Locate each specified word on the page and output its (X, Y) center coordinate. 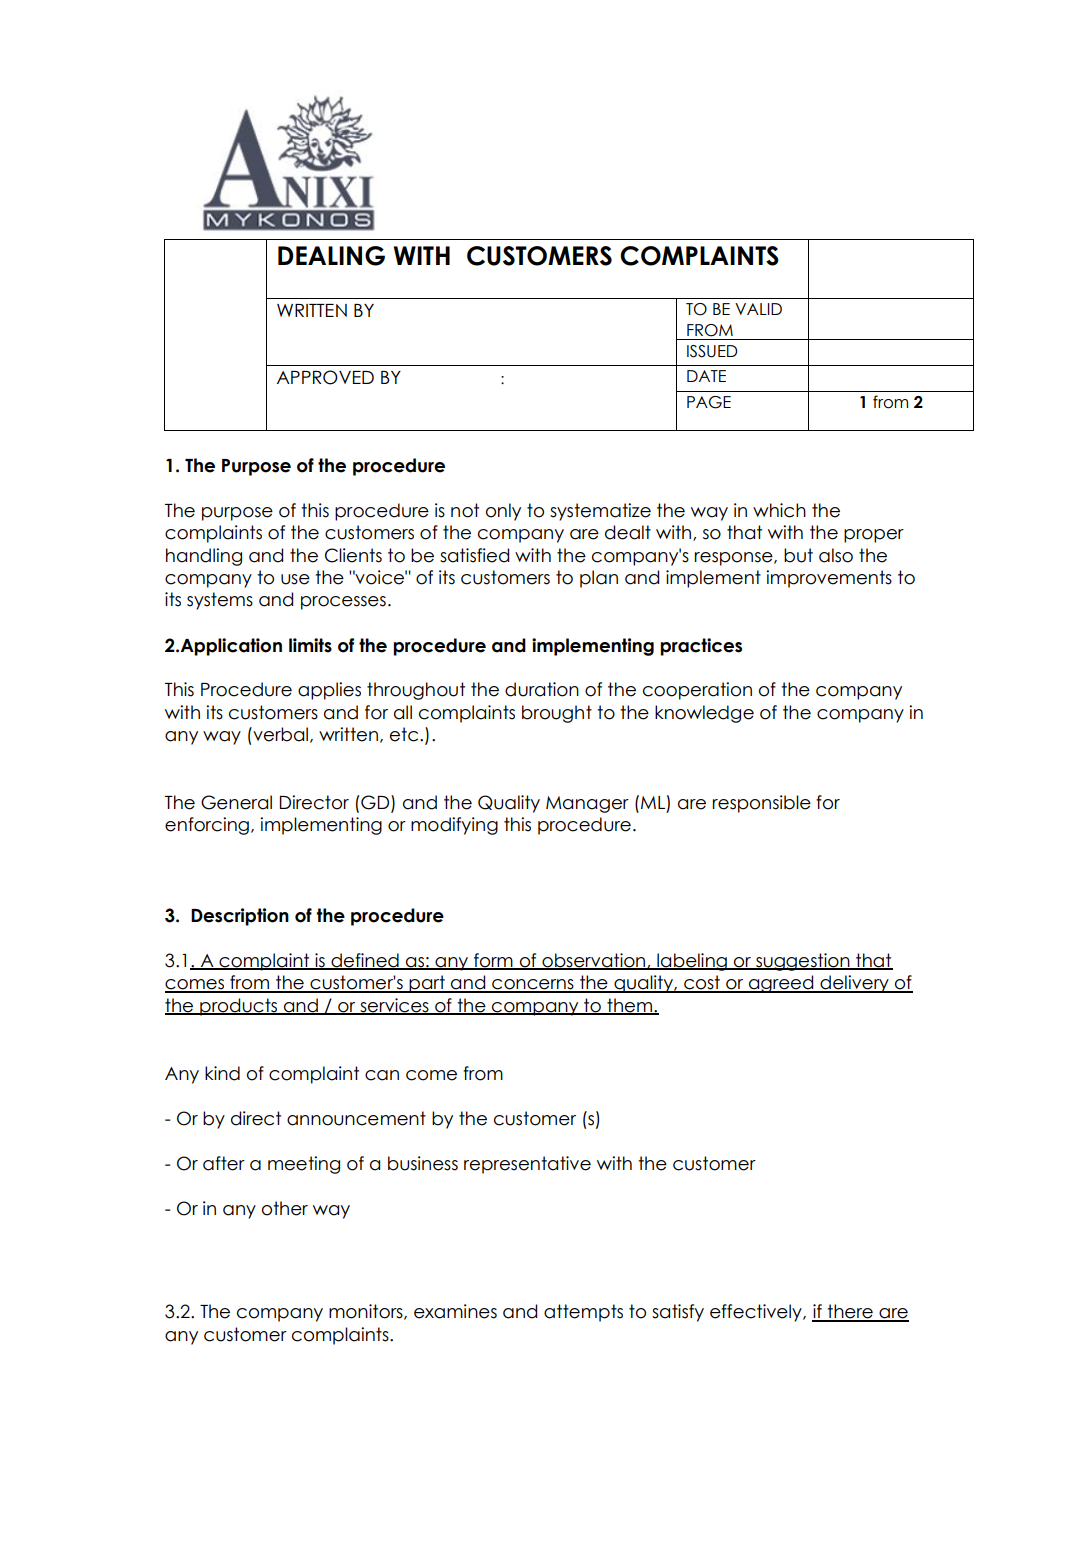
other (285, 1208)
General (236, 802)
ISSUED (712, 351)
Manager (587, 804)
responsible (761, 804)
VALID (758, 309)
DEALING (331, 256)
